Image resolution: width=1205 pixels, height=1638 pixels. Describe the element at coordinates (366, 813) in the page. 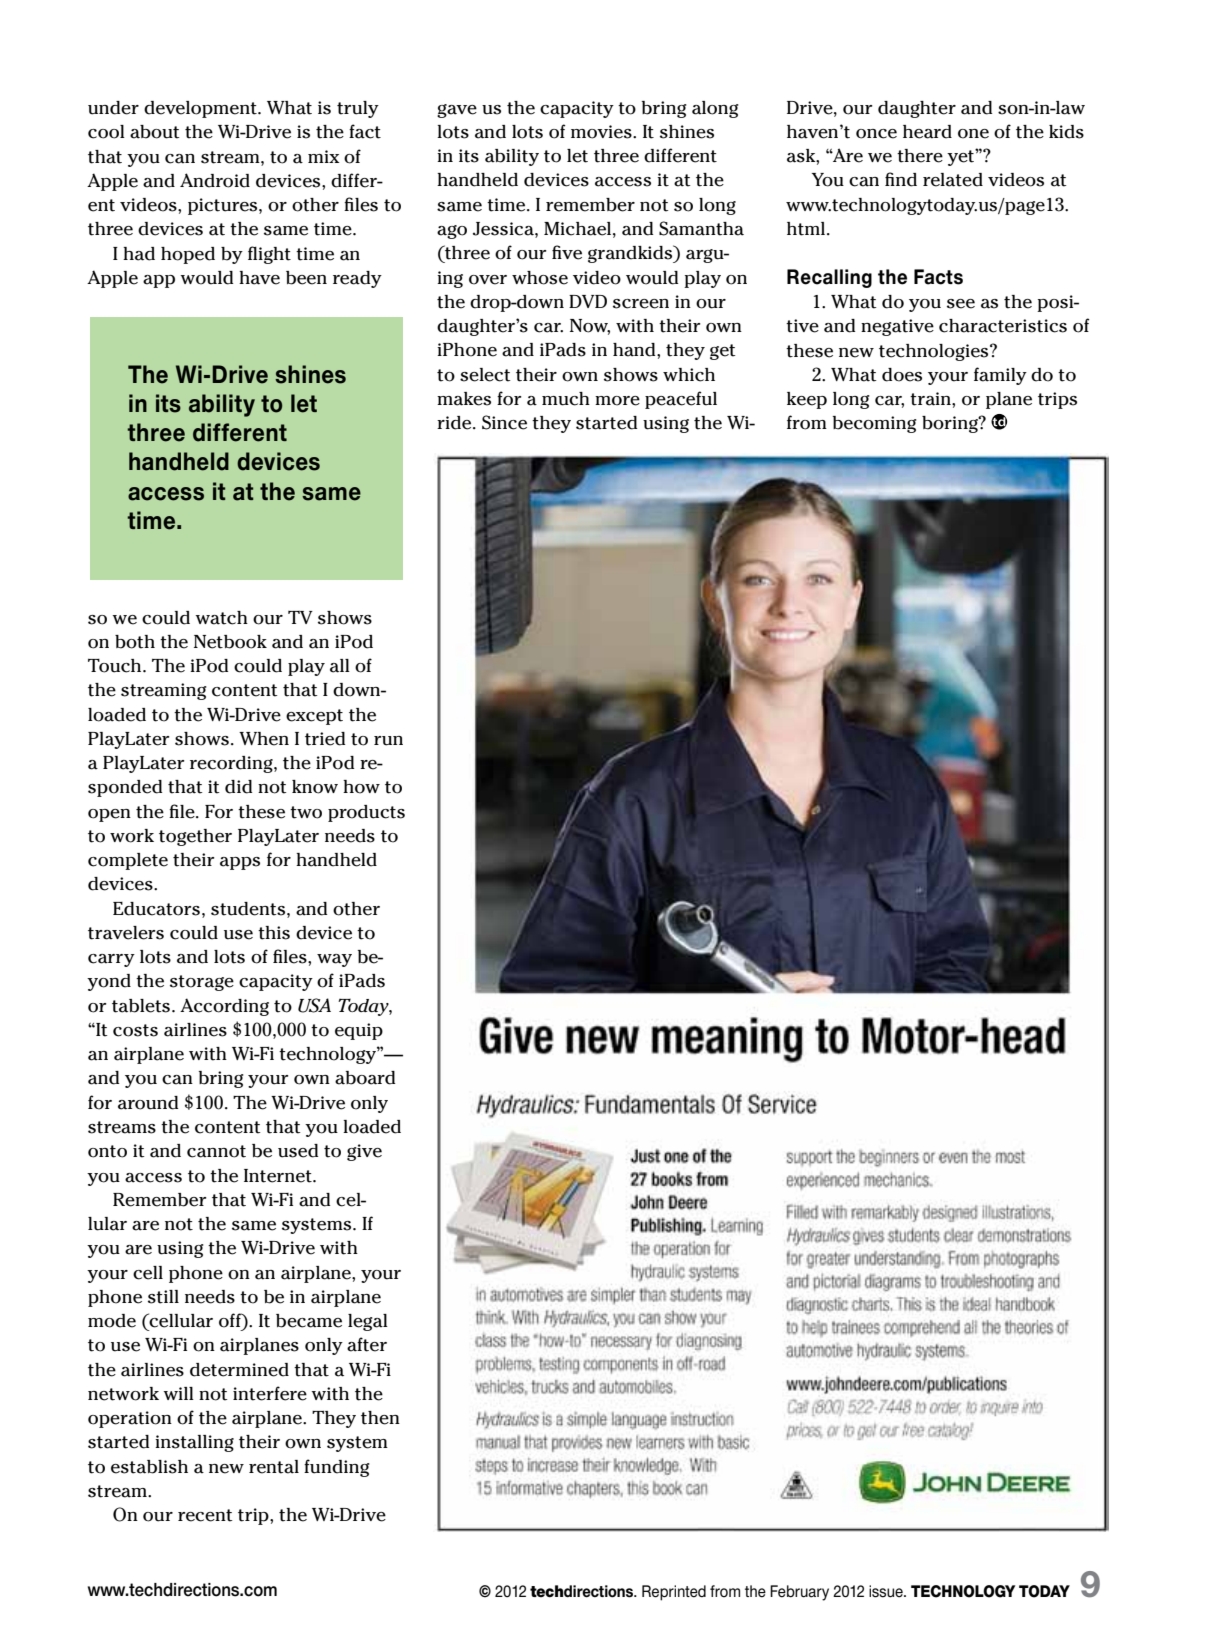

I see `products` at that location.
